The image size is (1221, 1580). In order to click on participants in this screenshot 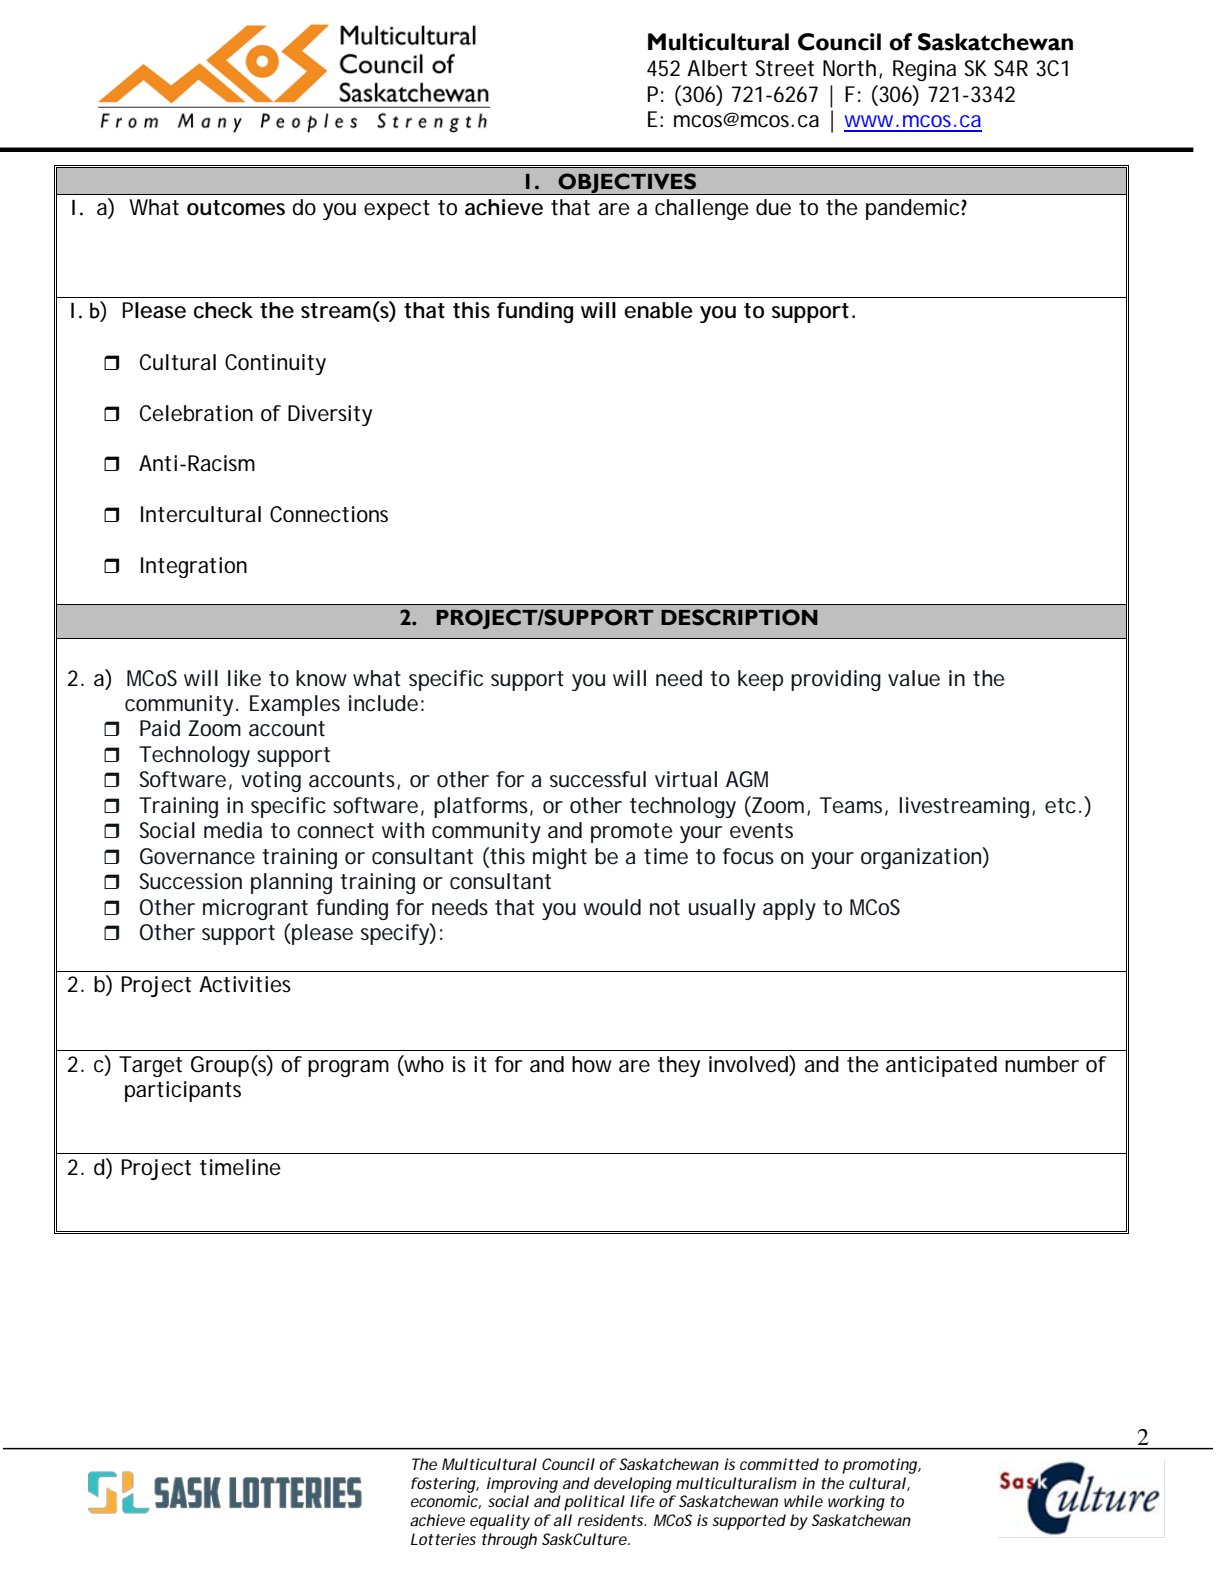, I will do `click(183, 1091)`.
